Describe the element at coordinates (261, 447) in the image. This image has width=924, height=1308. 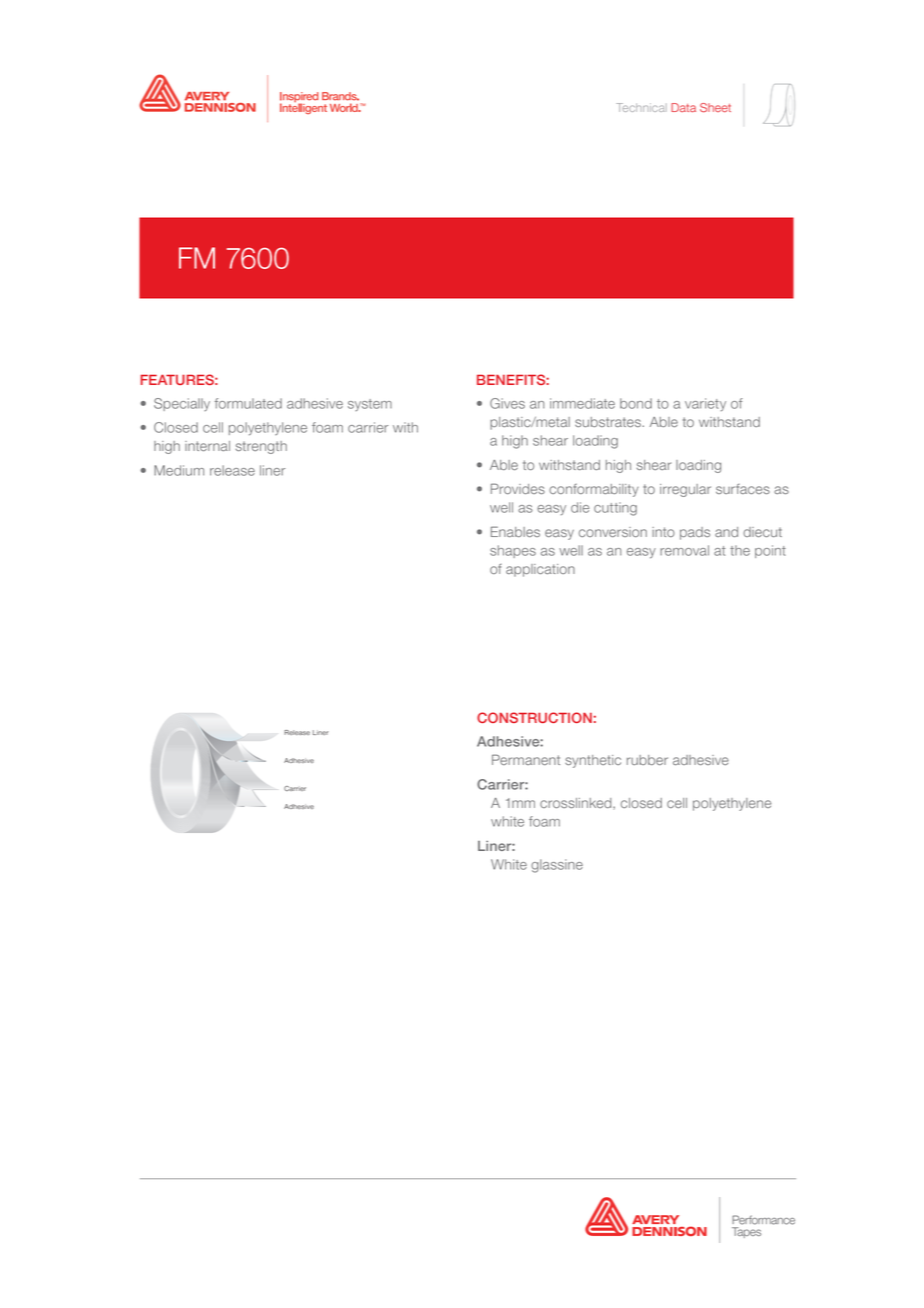
I see `strength` at that location.
